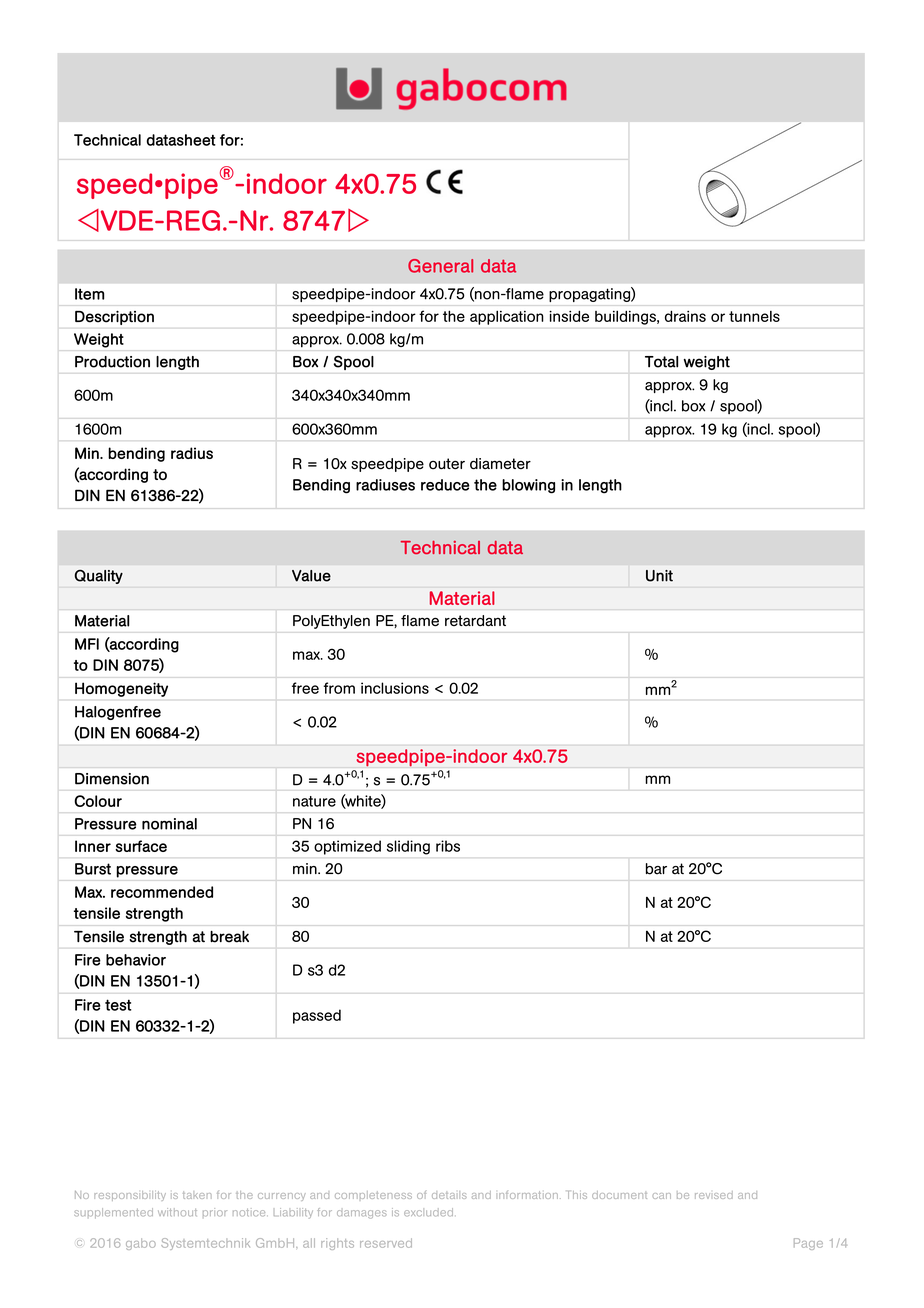  What do you see at coordinates (659, 576) in the image?
I see `Unit` at bounding box center [659, 576].
